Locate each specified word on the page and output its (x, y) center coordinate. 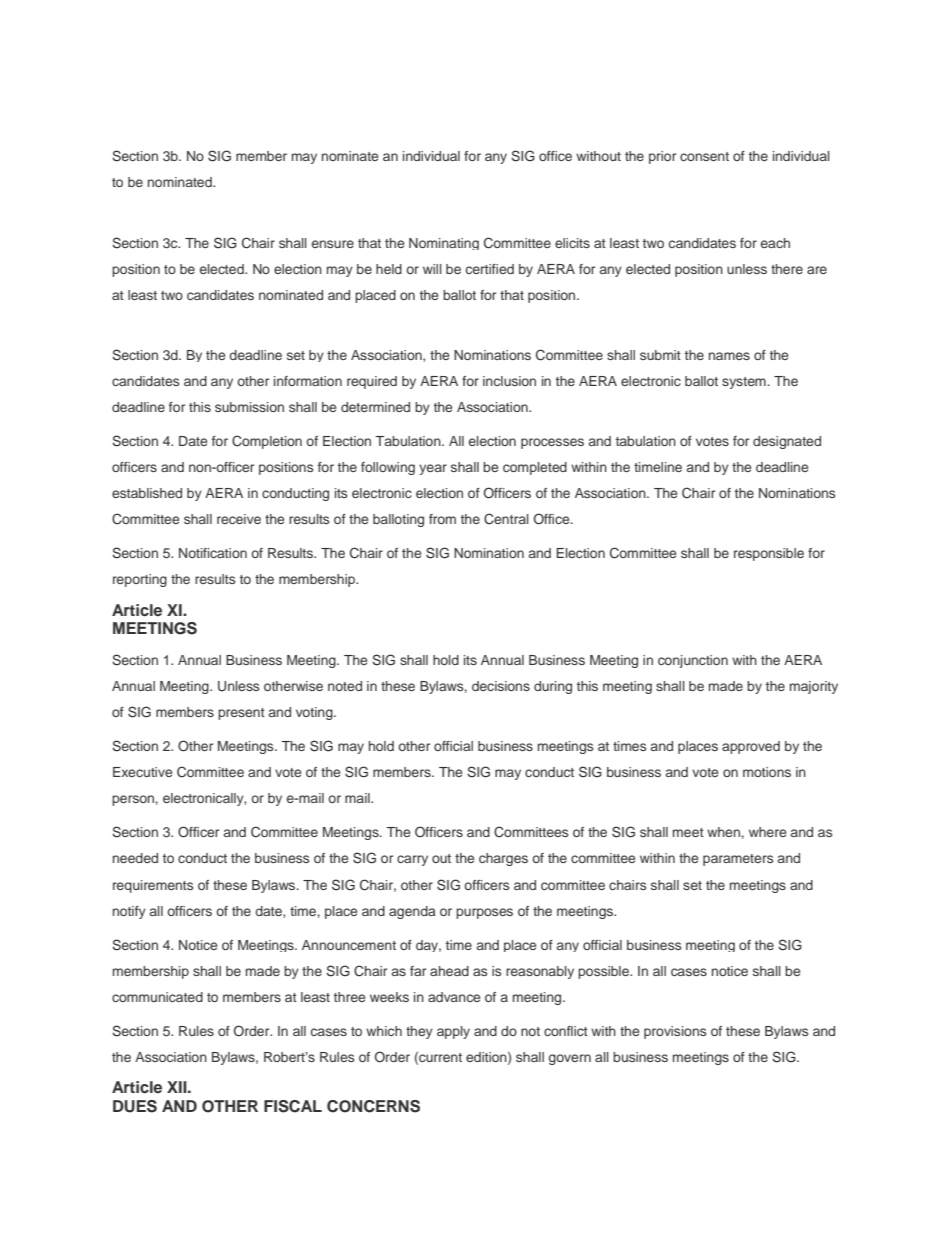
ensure (333, 244)
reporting (140, 580)
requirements (153, 886)
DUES (135, 1106)
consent (704, 156)
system (744, 383)
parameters (738, 860)
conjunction (693, 661)
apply (453, 1032)
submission (249, 407)
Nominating (444, 244)
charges (503, 859)
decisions (501, 686)
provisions (675, 1032)
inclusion (509, 381)
